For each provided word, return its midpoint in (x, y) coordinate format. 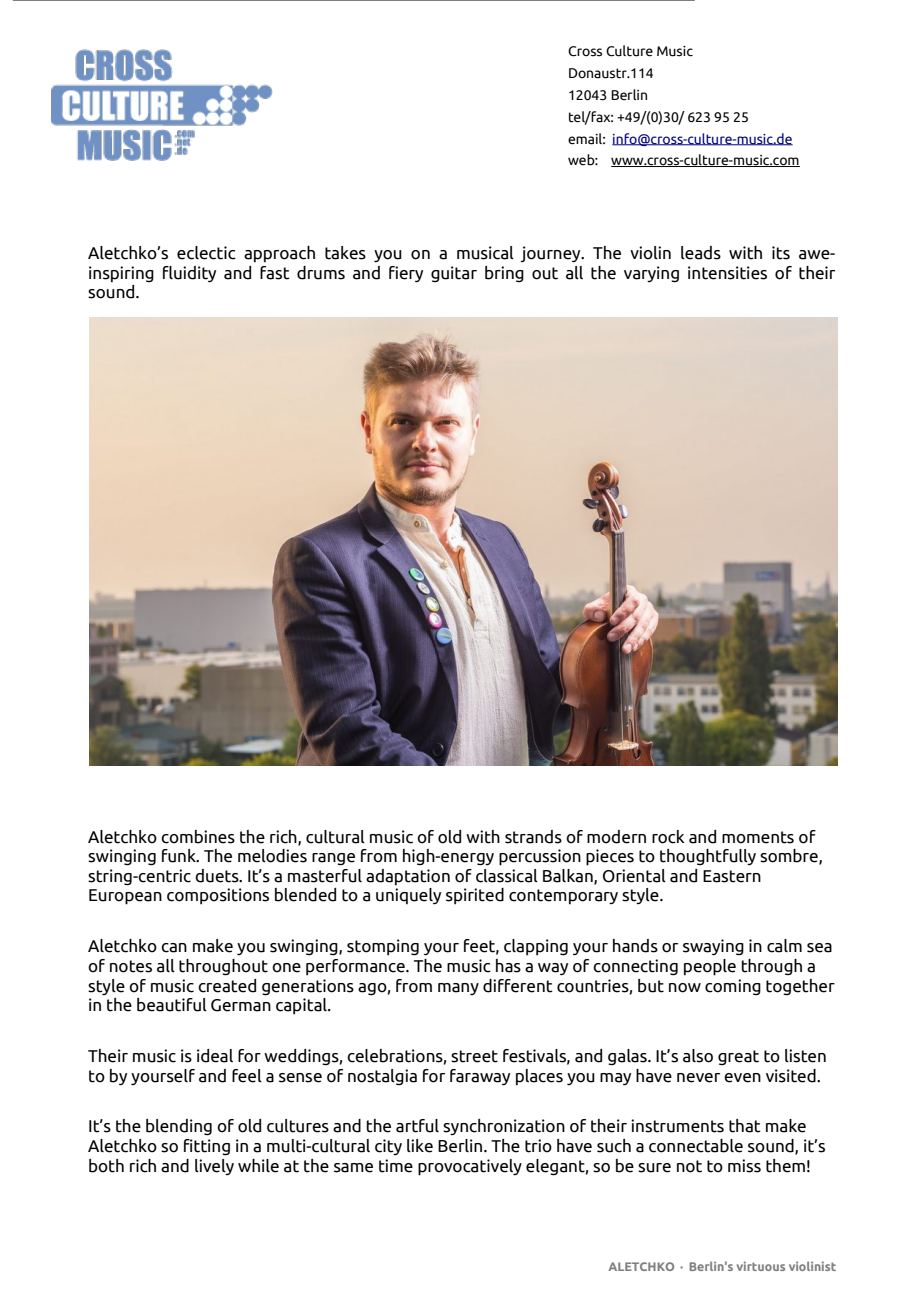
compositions (218, 896)
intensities (727, 273)
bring (504, 274)
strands (533, 837)
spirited (475, 896)
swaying (713, 947)
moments (758, 837)
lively (214, 1167)
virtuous (761, 1266)
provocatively (470, 1167)
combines (198, 837)
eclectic (206, 253)
